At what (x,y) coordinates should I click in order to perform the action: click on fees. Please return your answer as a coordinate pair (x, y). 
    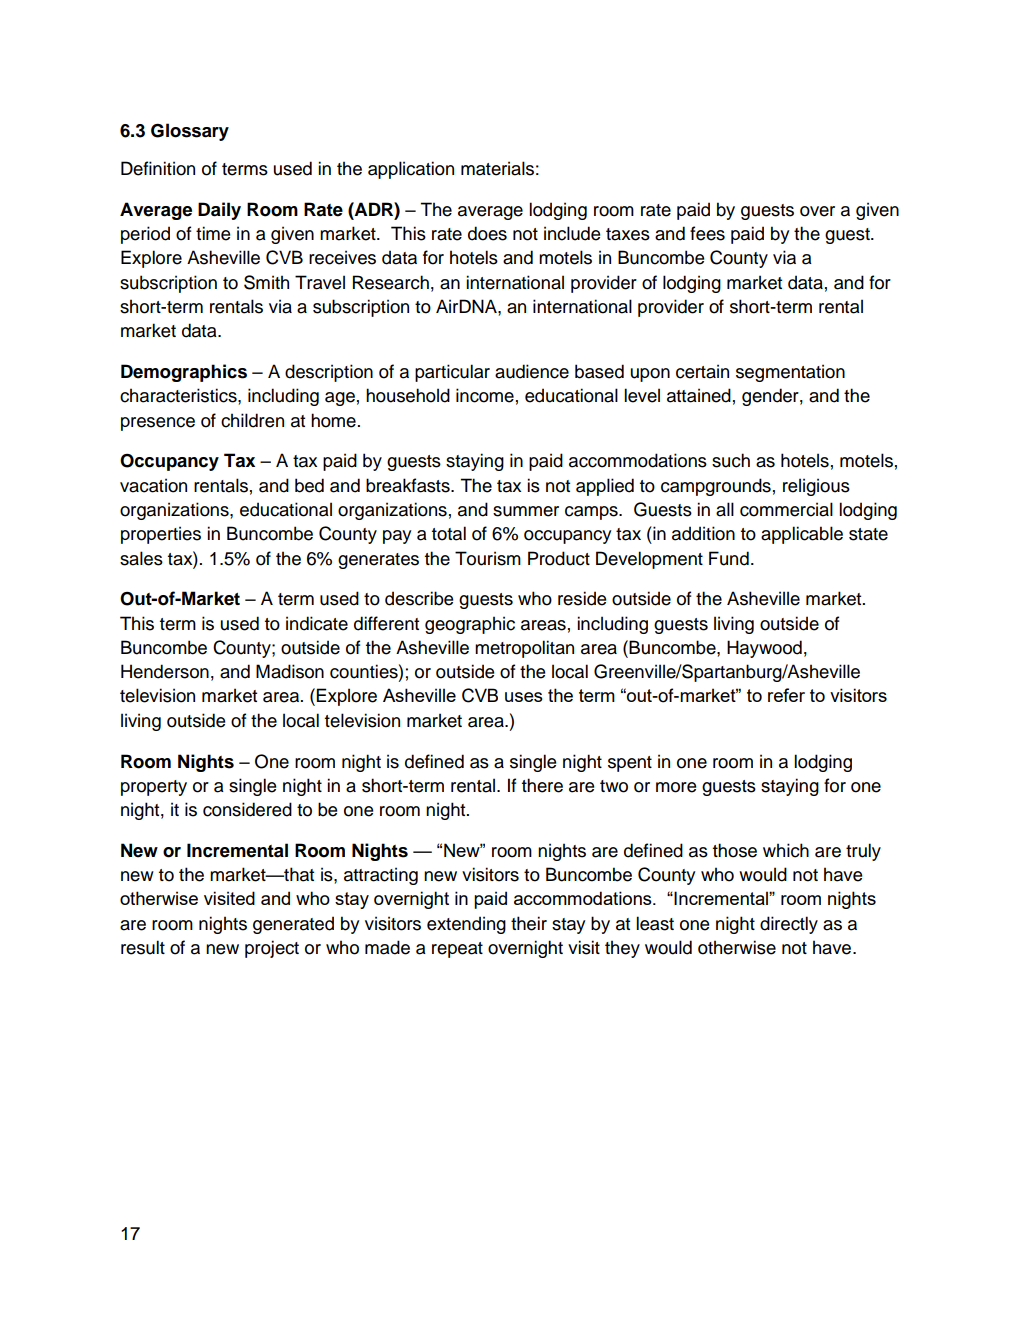
    Looking at the image, I should click on (707, 233).
